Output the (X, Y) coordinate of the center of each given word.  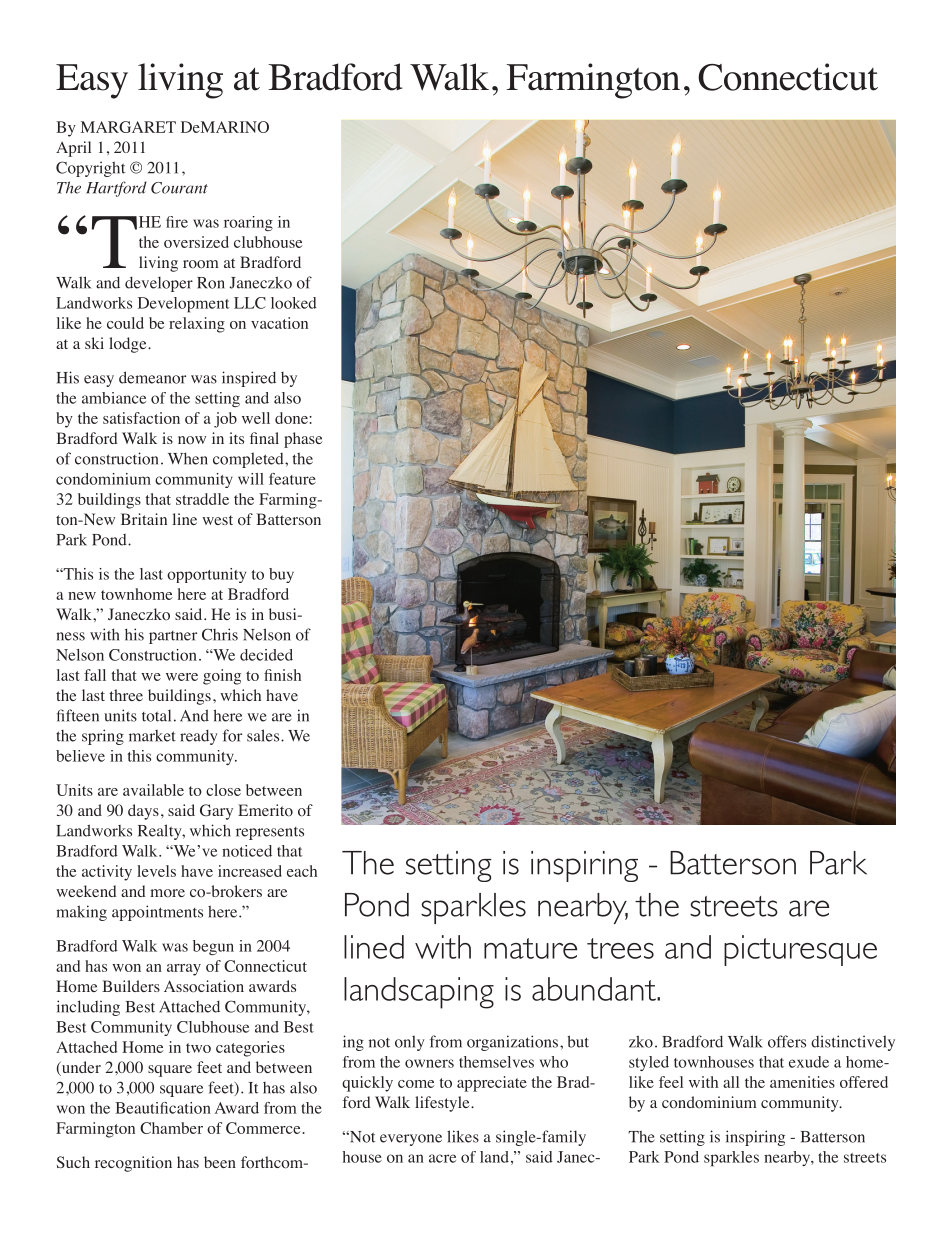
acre (442, 1158)
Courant (179, 188)
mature (530, 948)
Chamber (171, 1128)
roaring (248, 223)
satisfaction (141, 418)
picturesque (800, 950)
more (168, 893)
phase (303, 440)
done (292, 418)
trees (620, 948)
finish (282, 675)
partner (173, 637)
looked (294, 303)
